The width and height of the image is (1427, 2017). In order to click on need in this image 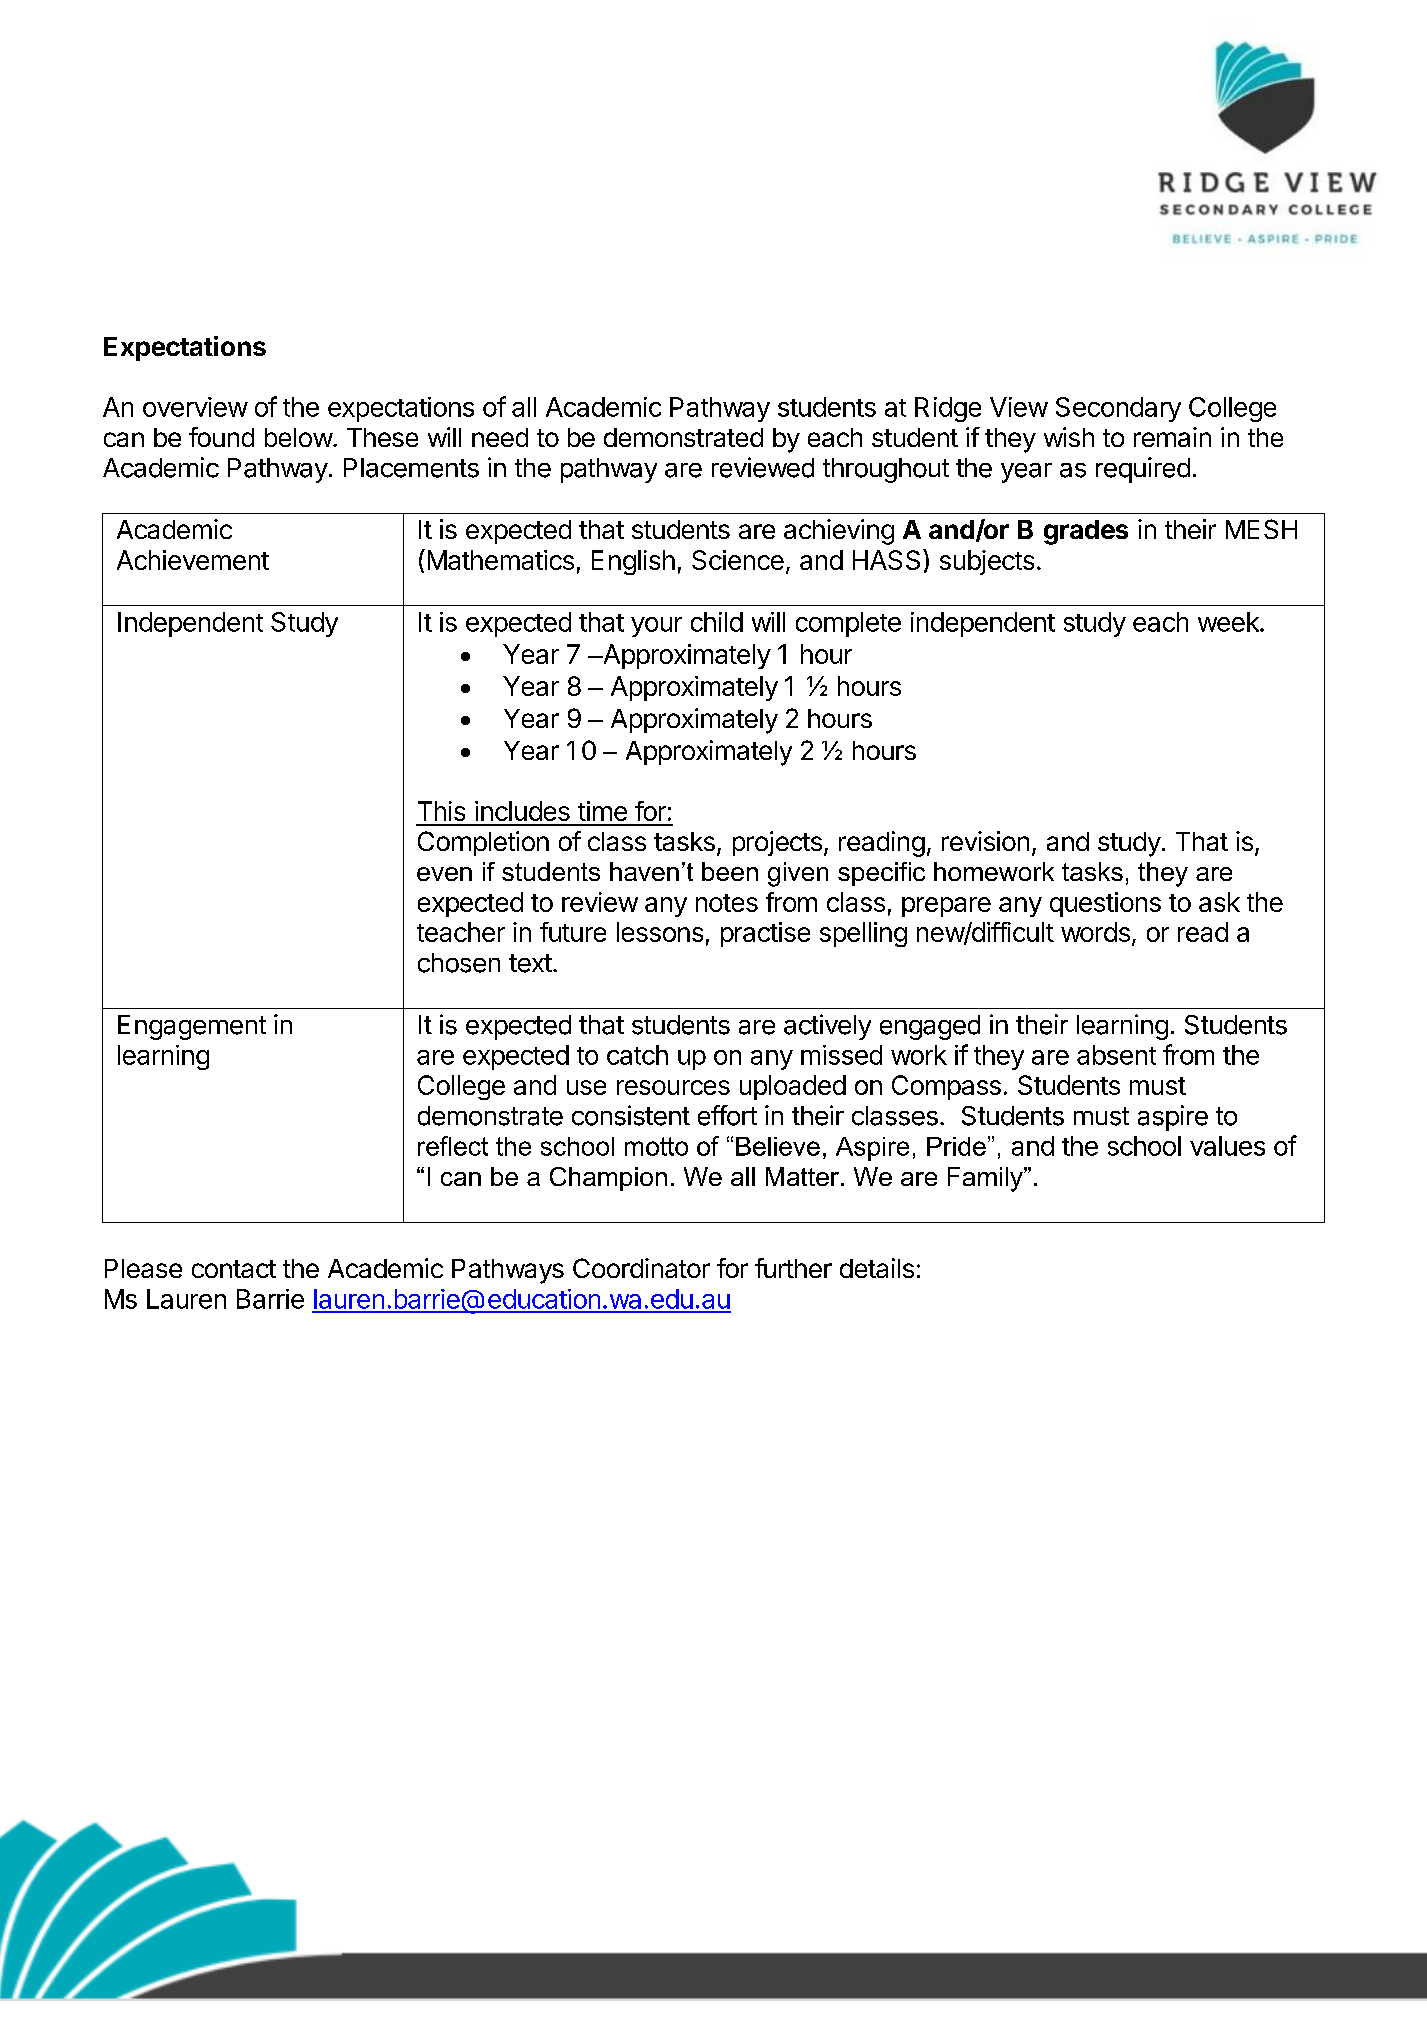, I will do `click(500, 437)`.
